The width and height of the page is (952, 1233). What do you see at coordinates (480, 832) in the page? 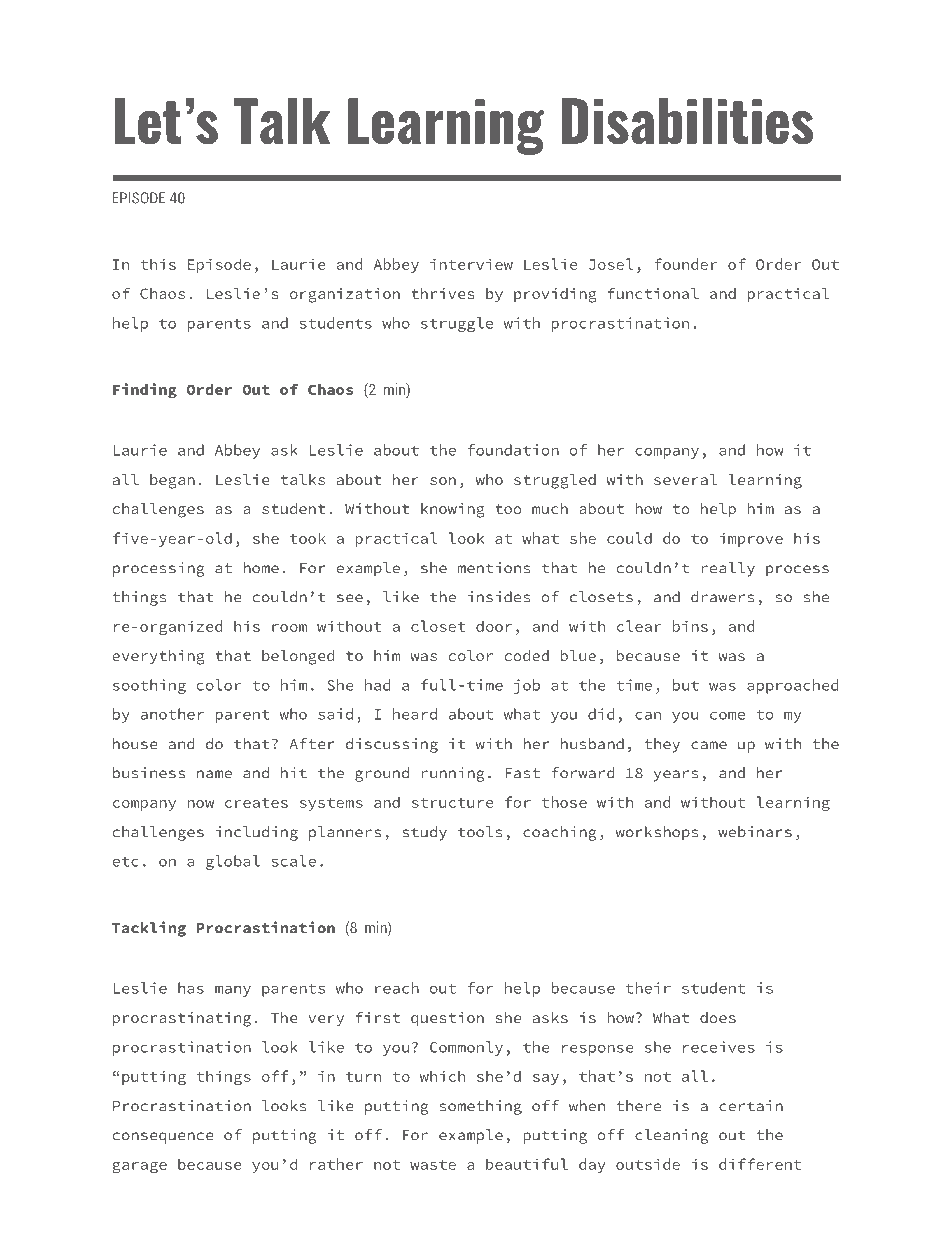
I see `tools` at bounding box center [480, 832].
